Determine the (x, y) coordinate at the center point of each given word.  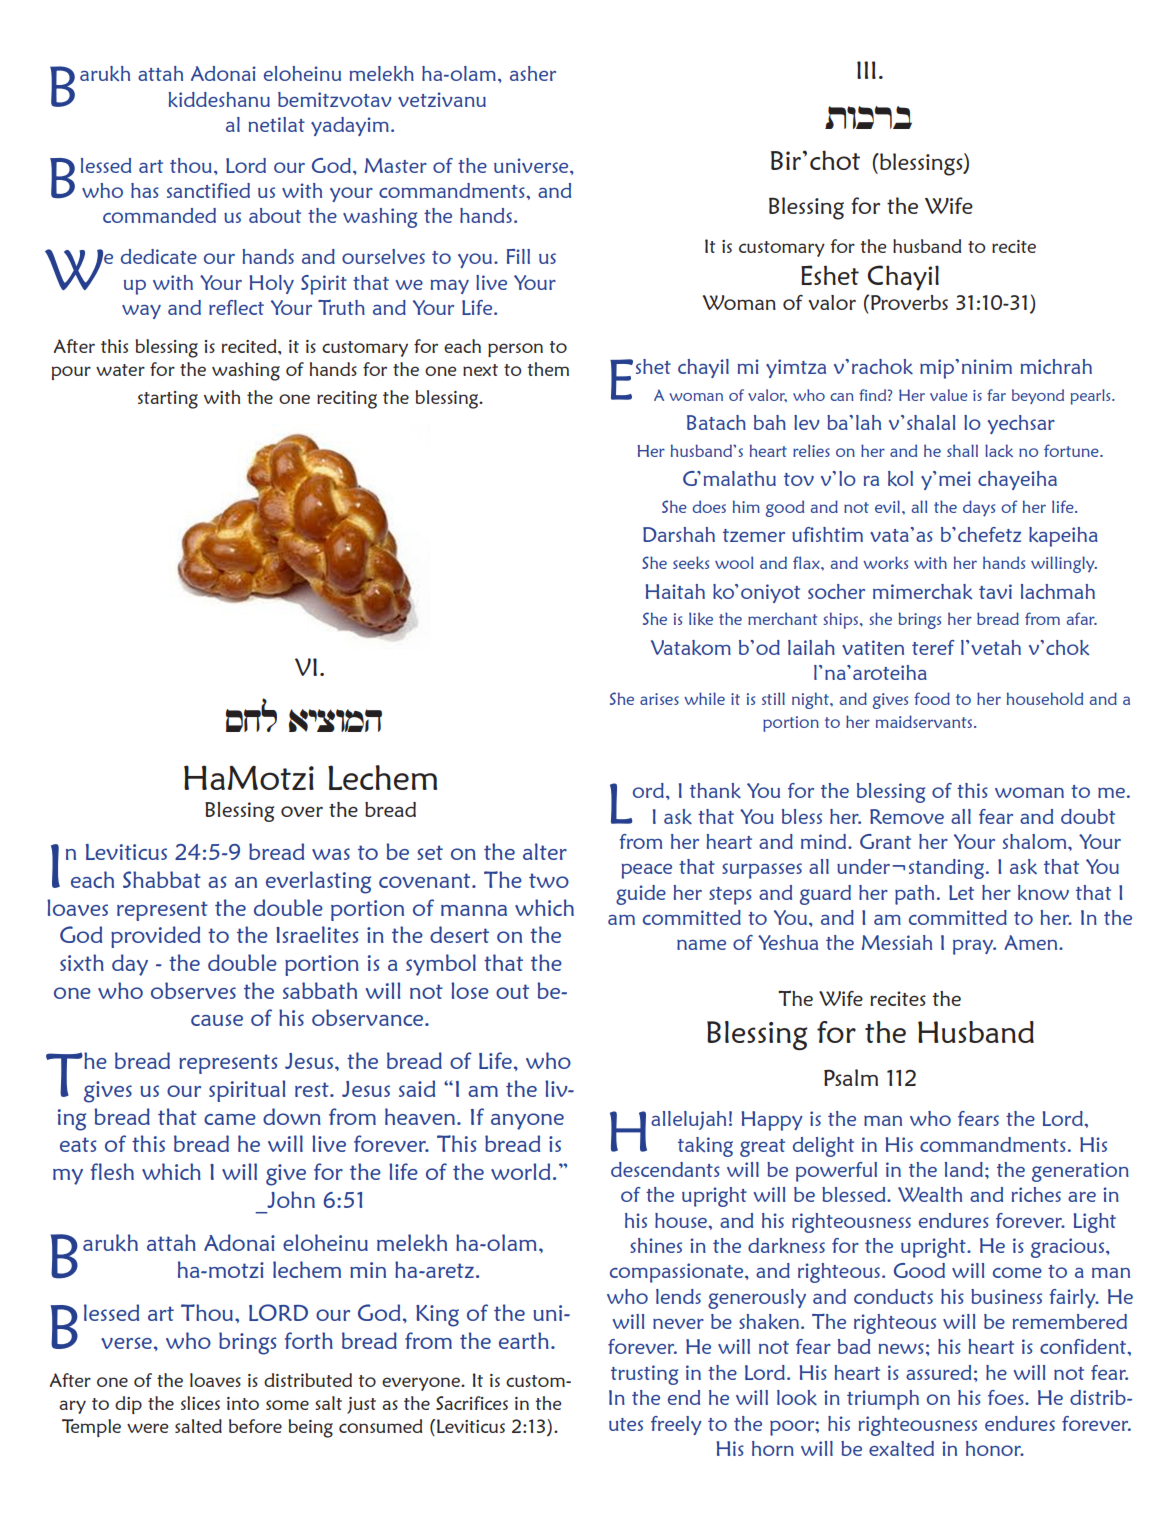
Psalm (851, 1077)
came (230, 1119)
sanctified (208, 190)
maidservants (925, 721)
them (548, 369)
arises (659, 699)
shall (962, 450)
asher (533, 73)
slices (200, 1403)
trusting (644, 1375)
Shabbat (162, 879)
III (866, 70)
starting (168, 400)
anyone (527, 1121)
